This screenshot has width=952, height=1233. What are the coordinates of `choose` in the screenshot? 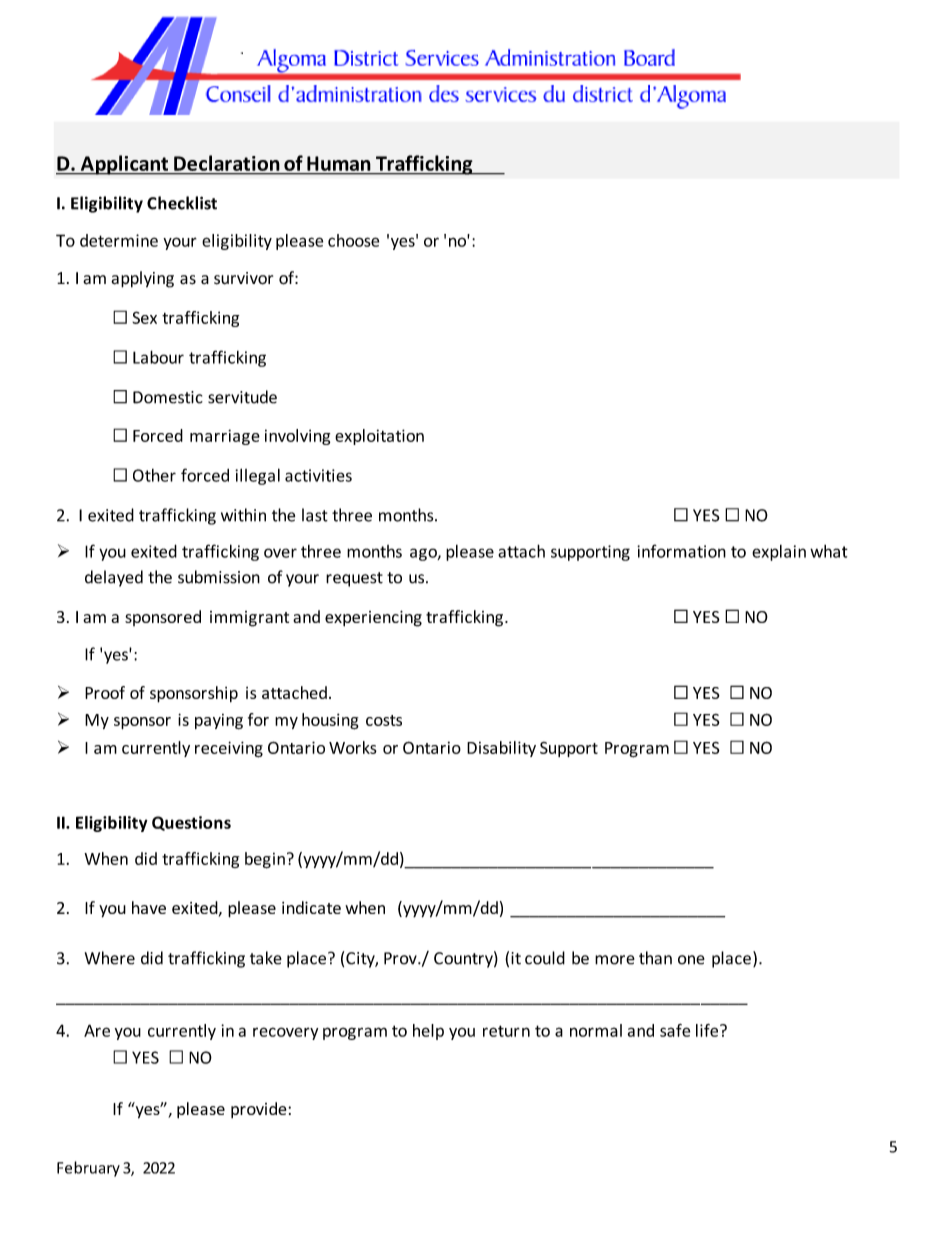 It's located at (353, 240).
